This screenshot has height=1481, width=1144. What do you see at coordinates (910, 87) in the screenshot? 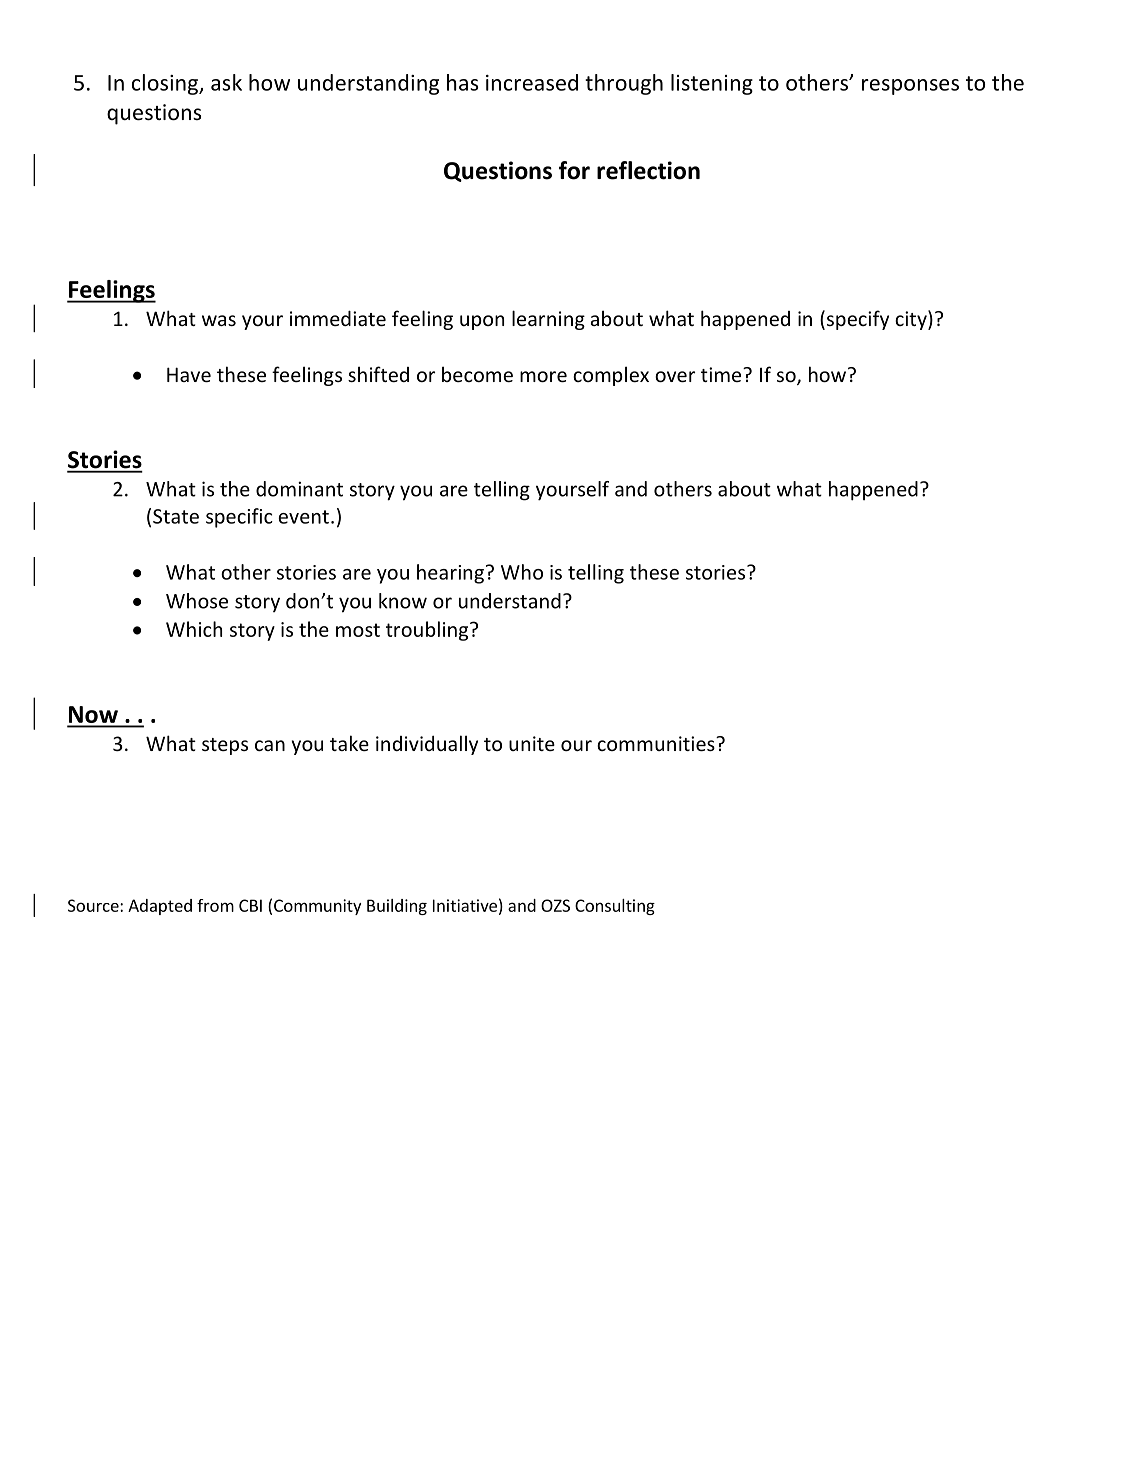
I see `responses` at bounding box center [910, 87].
